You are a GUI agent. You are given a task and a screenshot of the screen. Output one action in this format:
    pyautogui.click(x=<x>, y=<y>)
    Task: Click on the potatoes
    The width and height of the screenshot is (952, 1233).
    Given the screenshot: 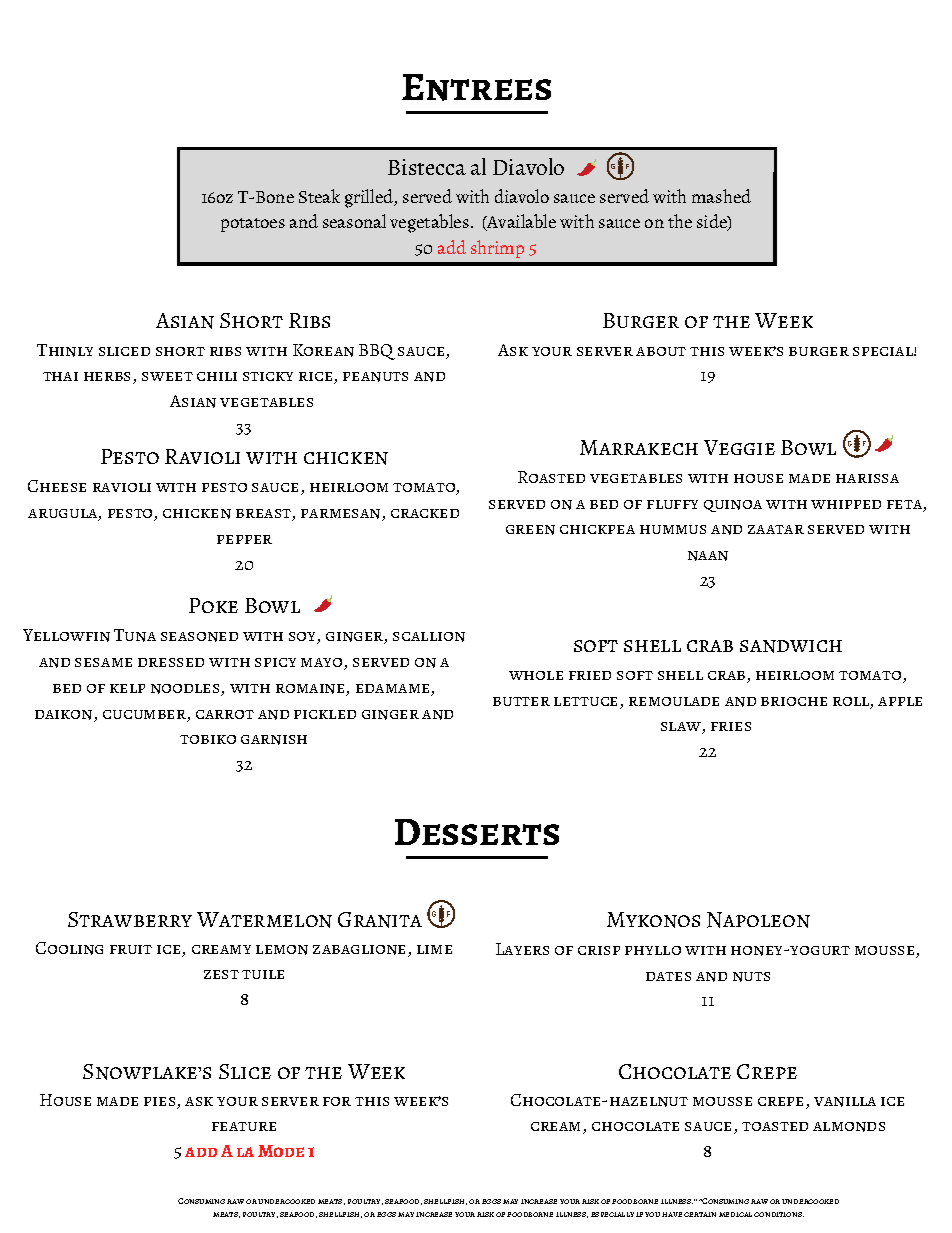 What is the action you would take?
    pyautogui.click(x=253, y=225)
